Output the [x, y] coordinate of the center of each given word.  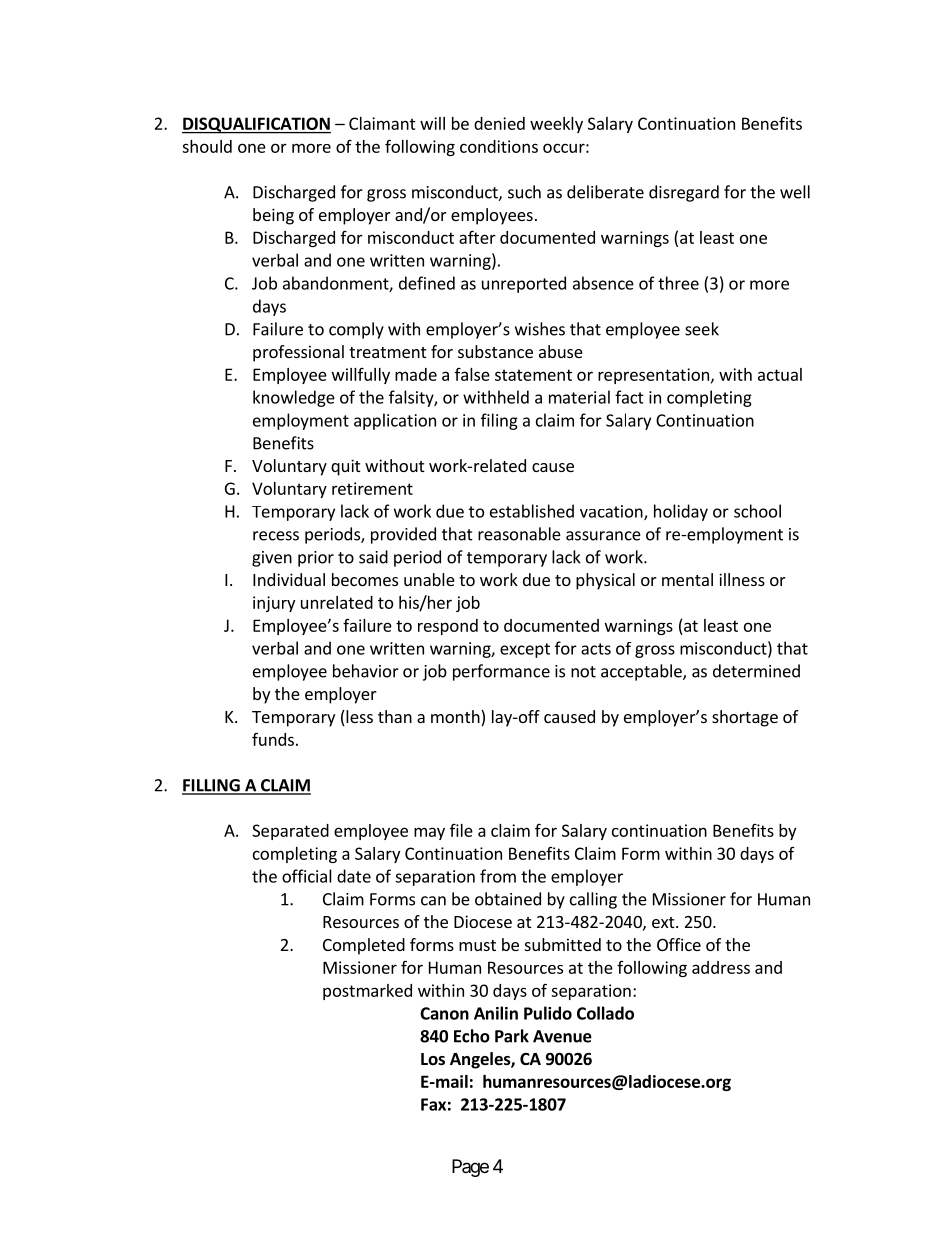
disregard [684, 193]
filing [499, 421]
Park [512, 1036]
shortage [745, 718]
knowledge [294, 398]
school [757, 511]
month [456, 718]
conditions [499, 146]
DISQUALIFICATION [256, 125]
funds [273, 739]
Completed [364, 946]
